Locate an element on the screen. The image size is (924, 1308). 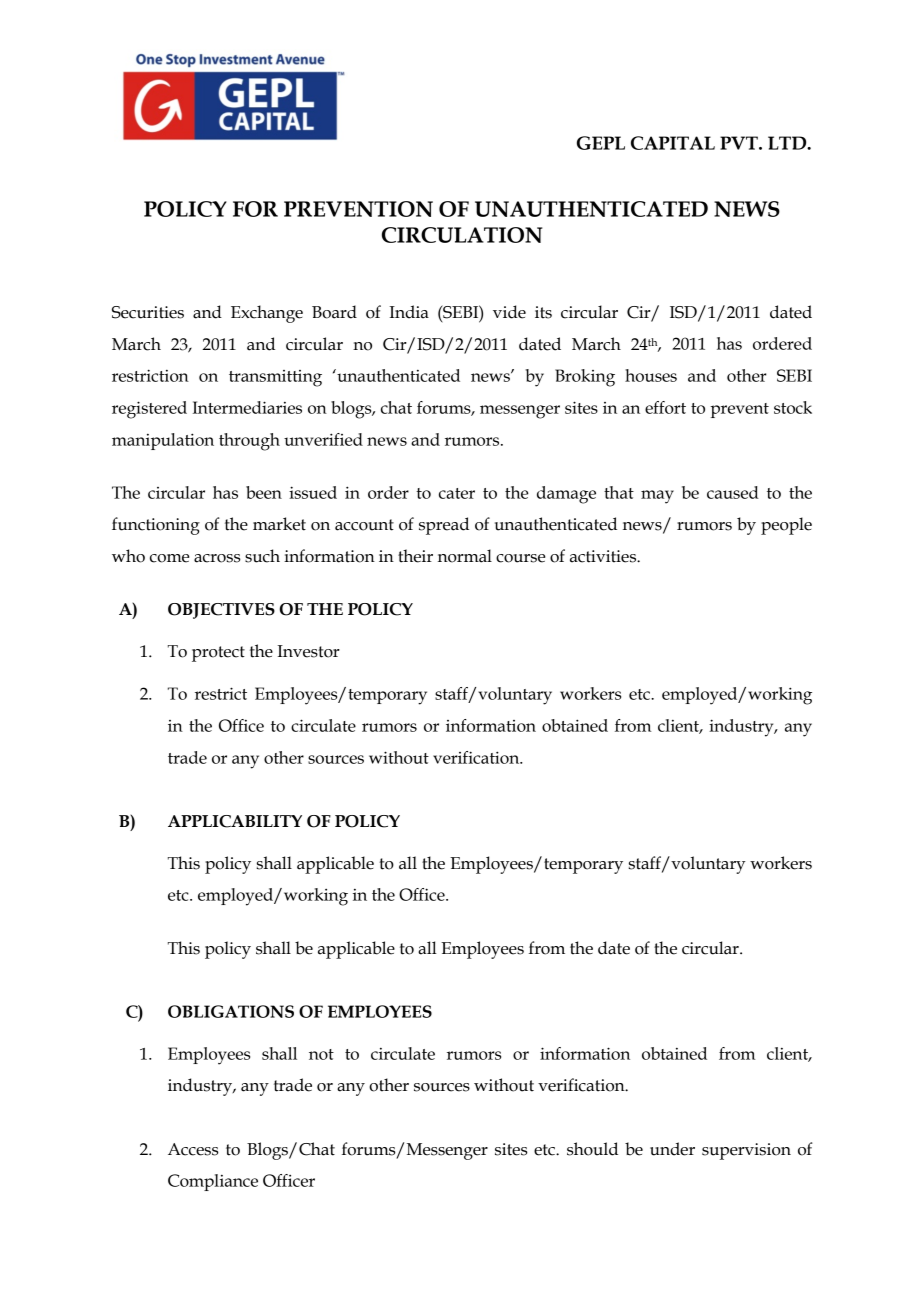
activities is located at coordinates (604, 556).
